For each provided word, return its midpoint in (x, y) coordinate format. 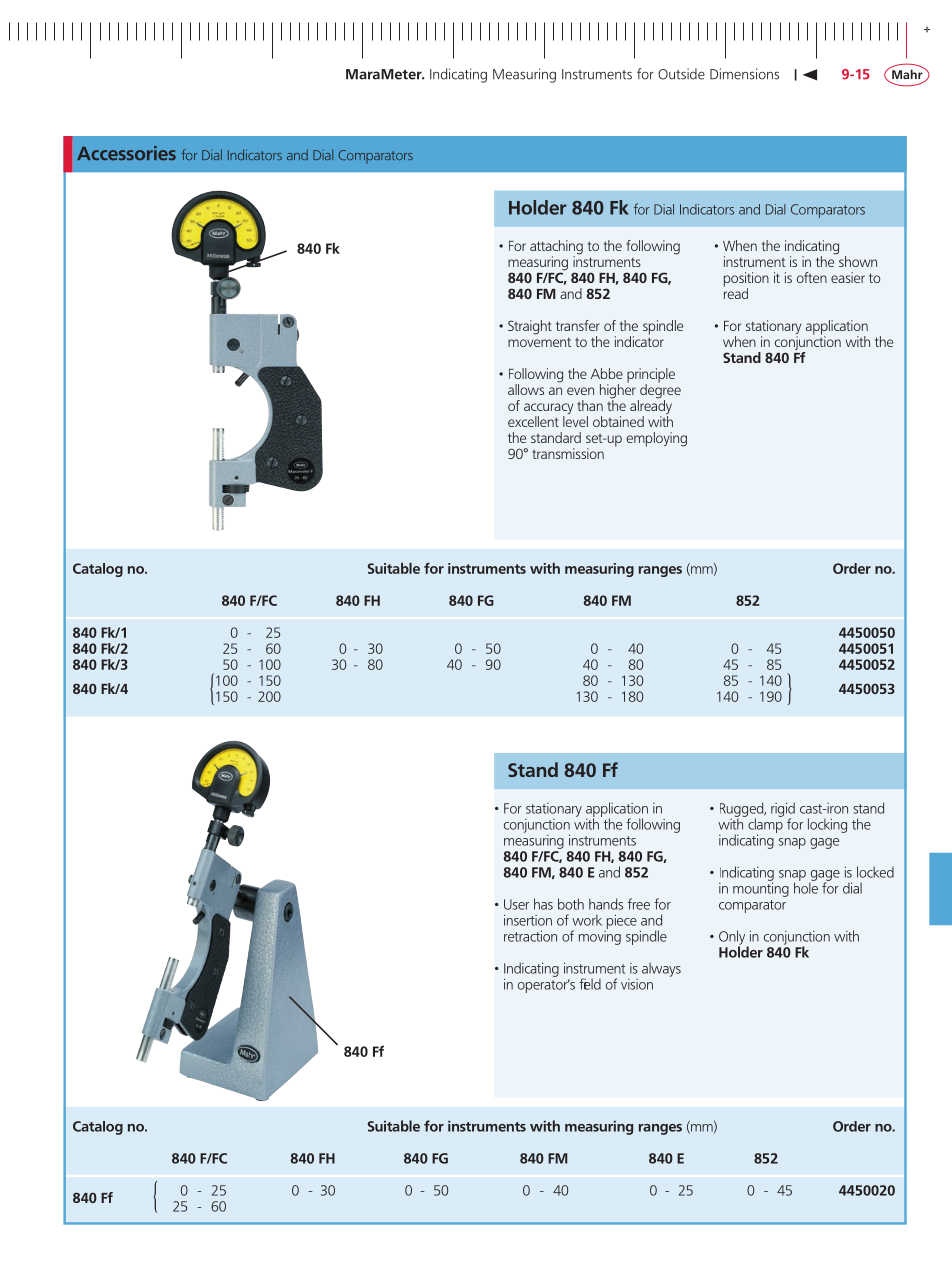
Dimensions (744, 74)
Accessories (126, 153)
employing (657, 439)
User (516, 904)
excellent (533, 421)
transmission (568, 453)
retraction (530, 936)
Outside (681, 74)
